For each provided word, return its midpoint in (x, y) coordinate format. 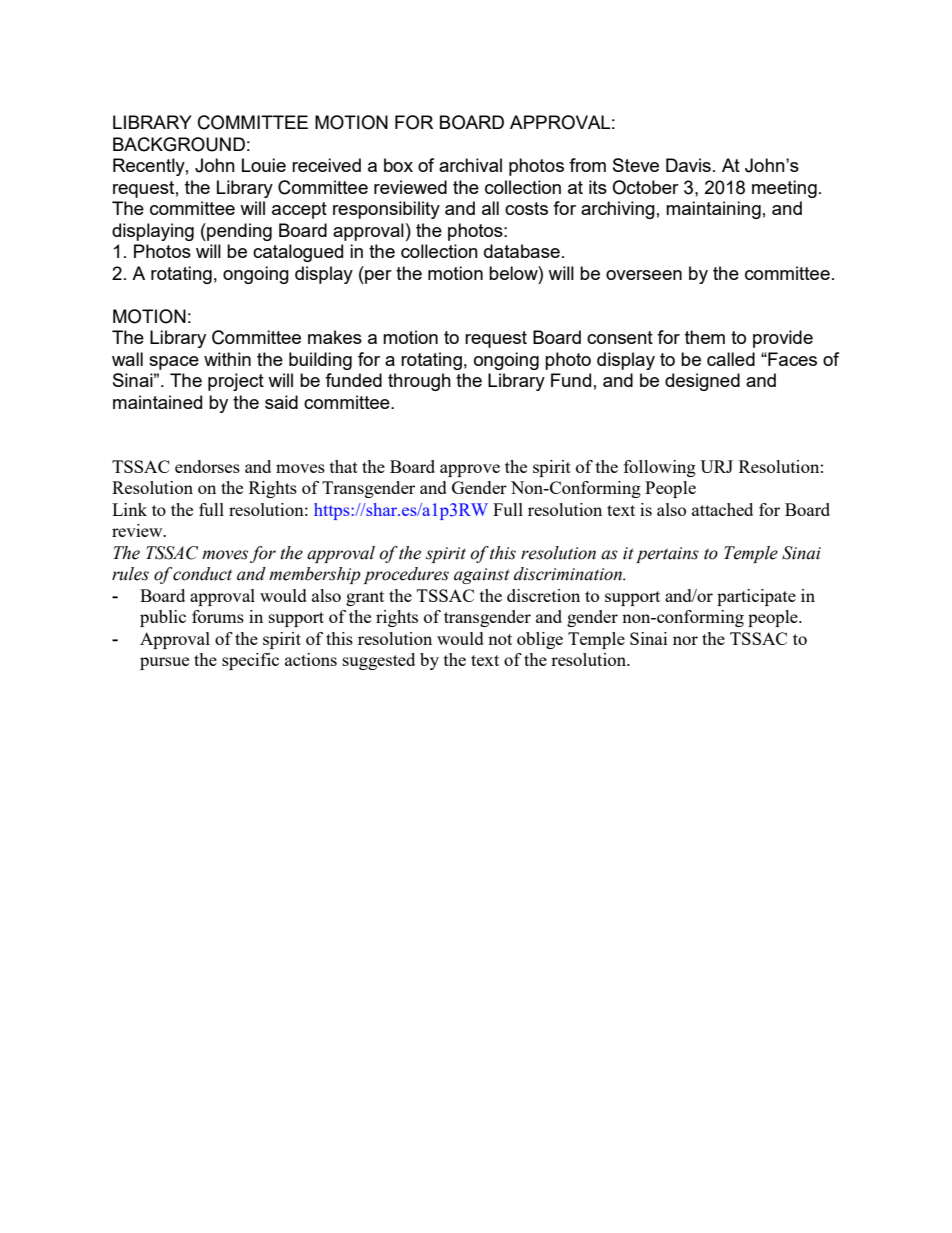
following (660, 468)
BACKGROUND (179, 144)
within (227, 359)
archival (470, 165)
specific (250, 661)
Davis (688, 165)
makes (335, 337)
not (500, 639)
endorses (207, 466)
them (705, 337)
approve (470, 470)
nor (685, 640)
